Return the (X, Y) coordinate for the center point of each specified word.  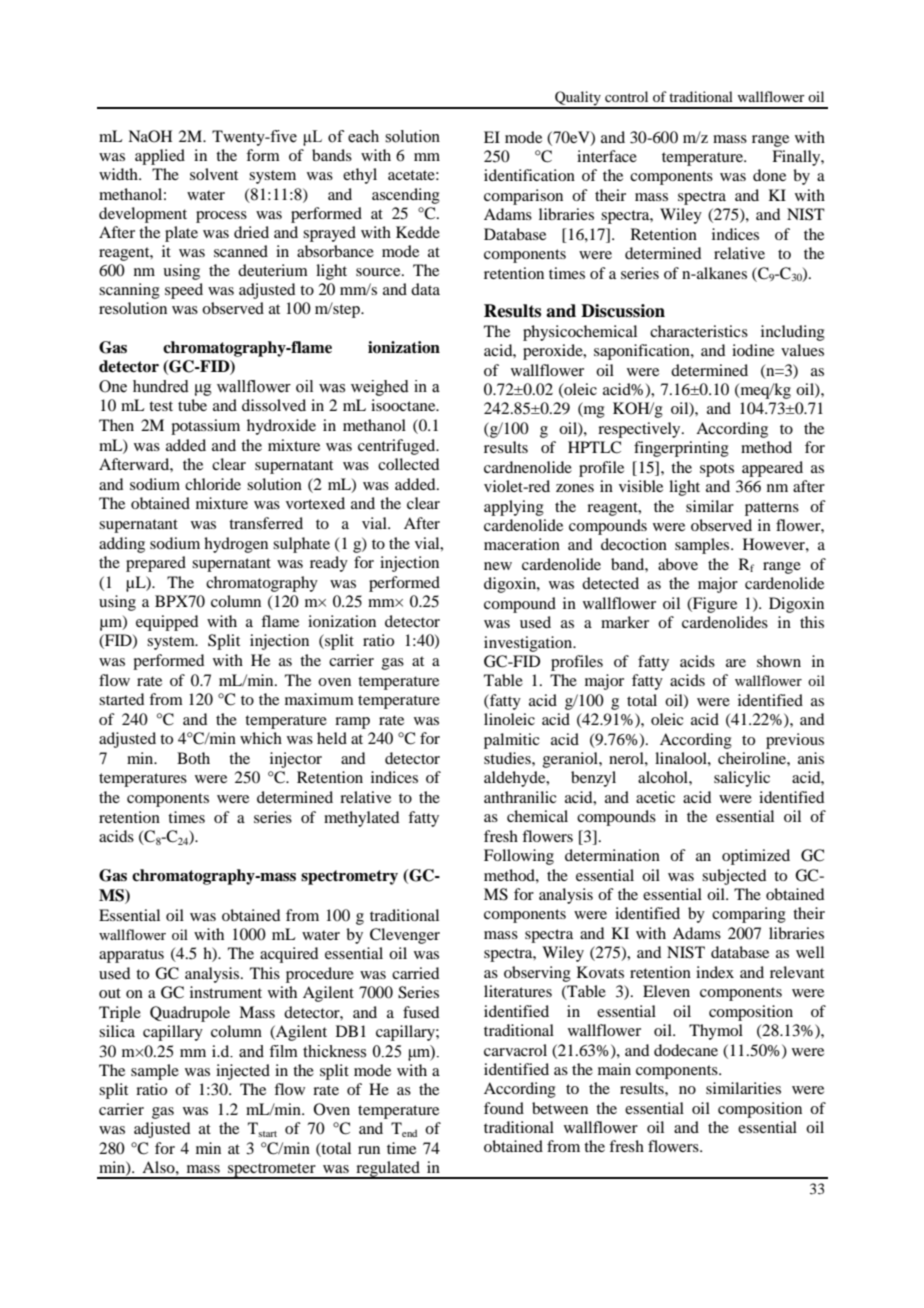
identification (529, 175)
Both (193, 758)
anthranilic (520, 797)
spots (717, 470)
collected (408, 464)
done (769, 175)
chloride (213, 484)
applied (160, 157)
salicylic (742, 779)
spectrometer (272, 1171)
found (504, 1108)
